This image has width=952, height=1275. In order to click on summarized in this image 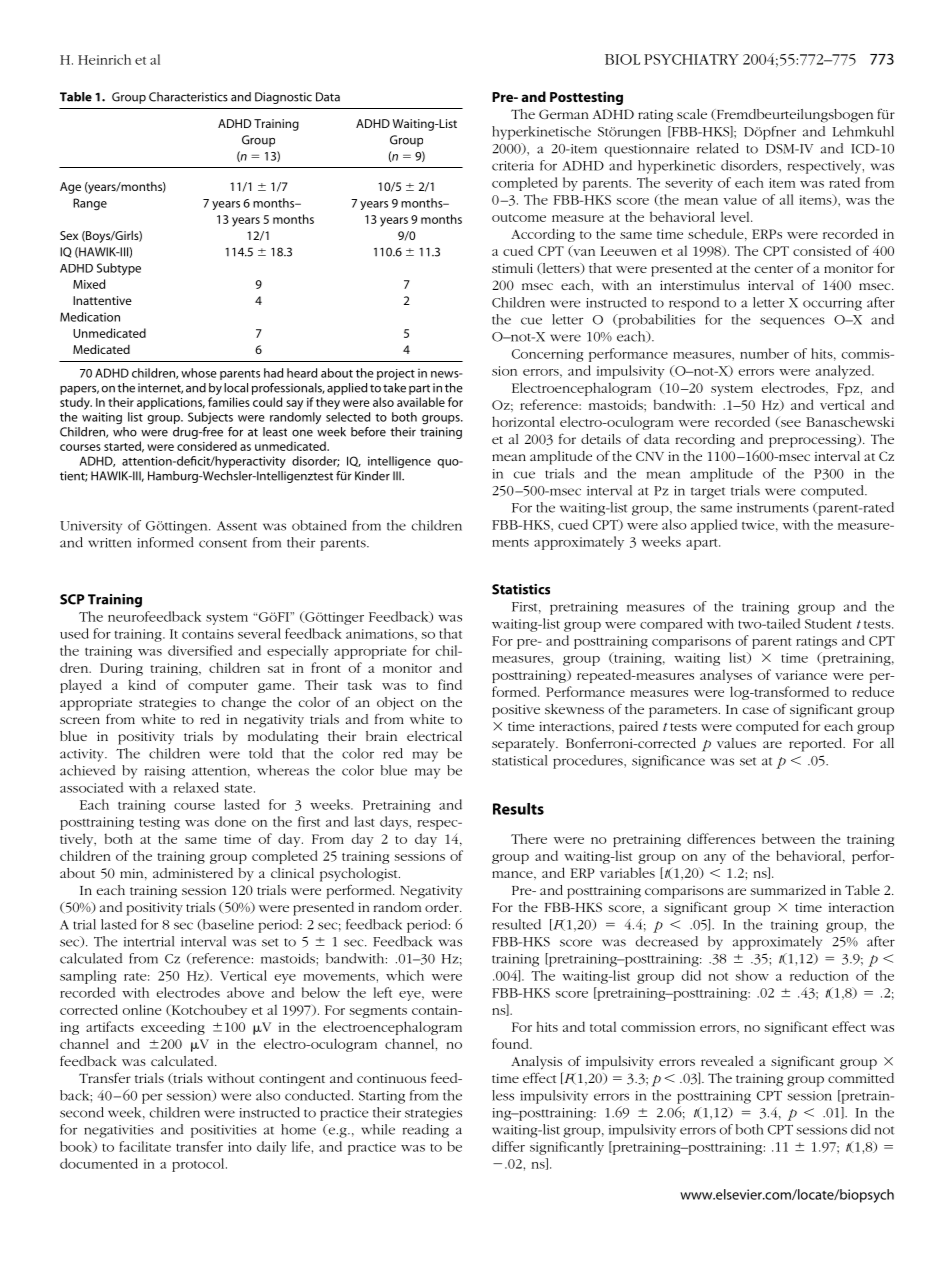, I will do `click(788, 890)`.
